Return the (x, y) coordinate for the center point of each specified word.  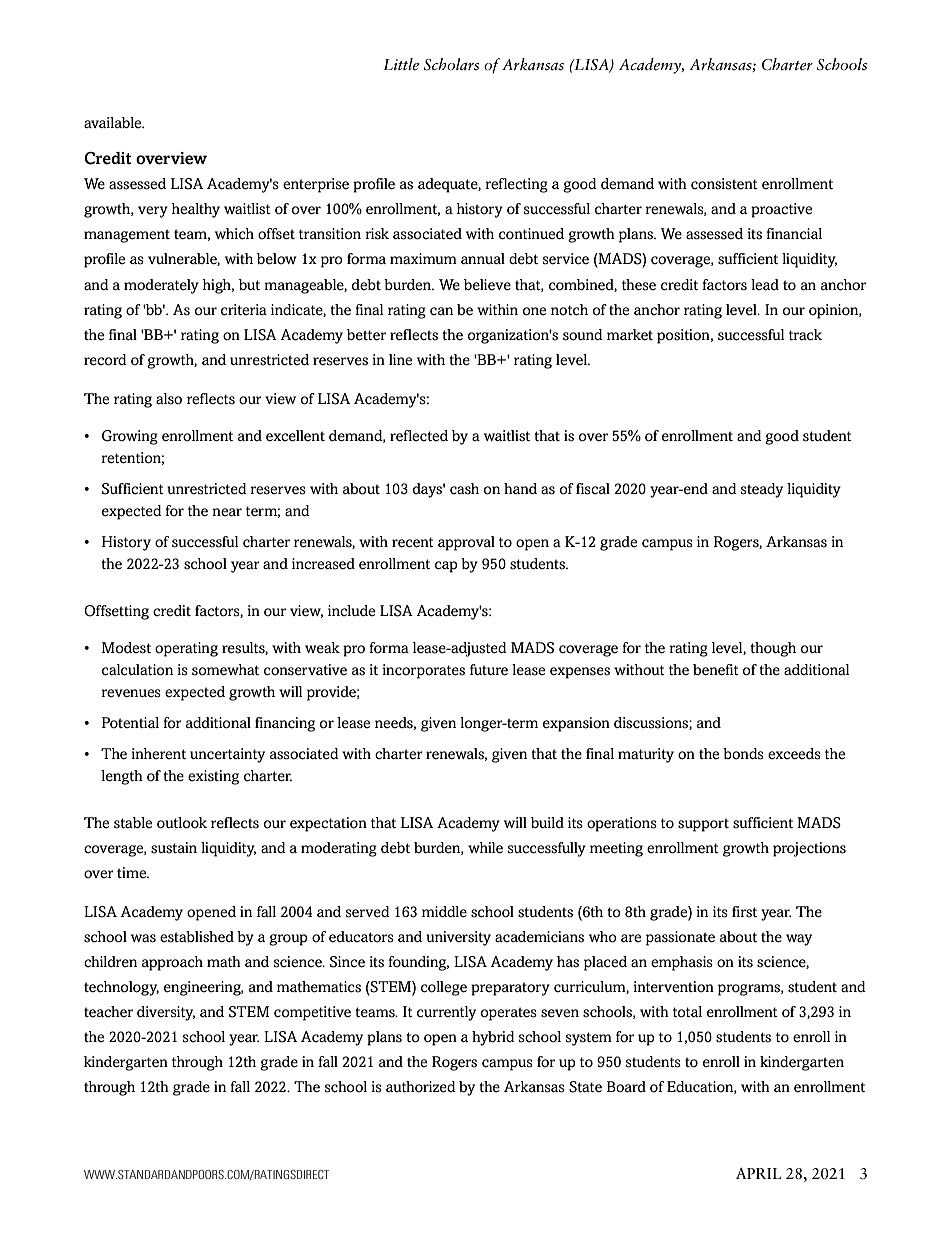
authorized (421, 1087)
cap (446, 567)
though (773, 649)
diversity (166, 1013)
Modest (126, 648)
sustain (174, 848)
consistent (724, 184)
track (805, 335)
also (169, 399)
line (400, 359)
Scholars (451, 64)
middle (444, 912)
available (114, 122)
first (744, 912)
